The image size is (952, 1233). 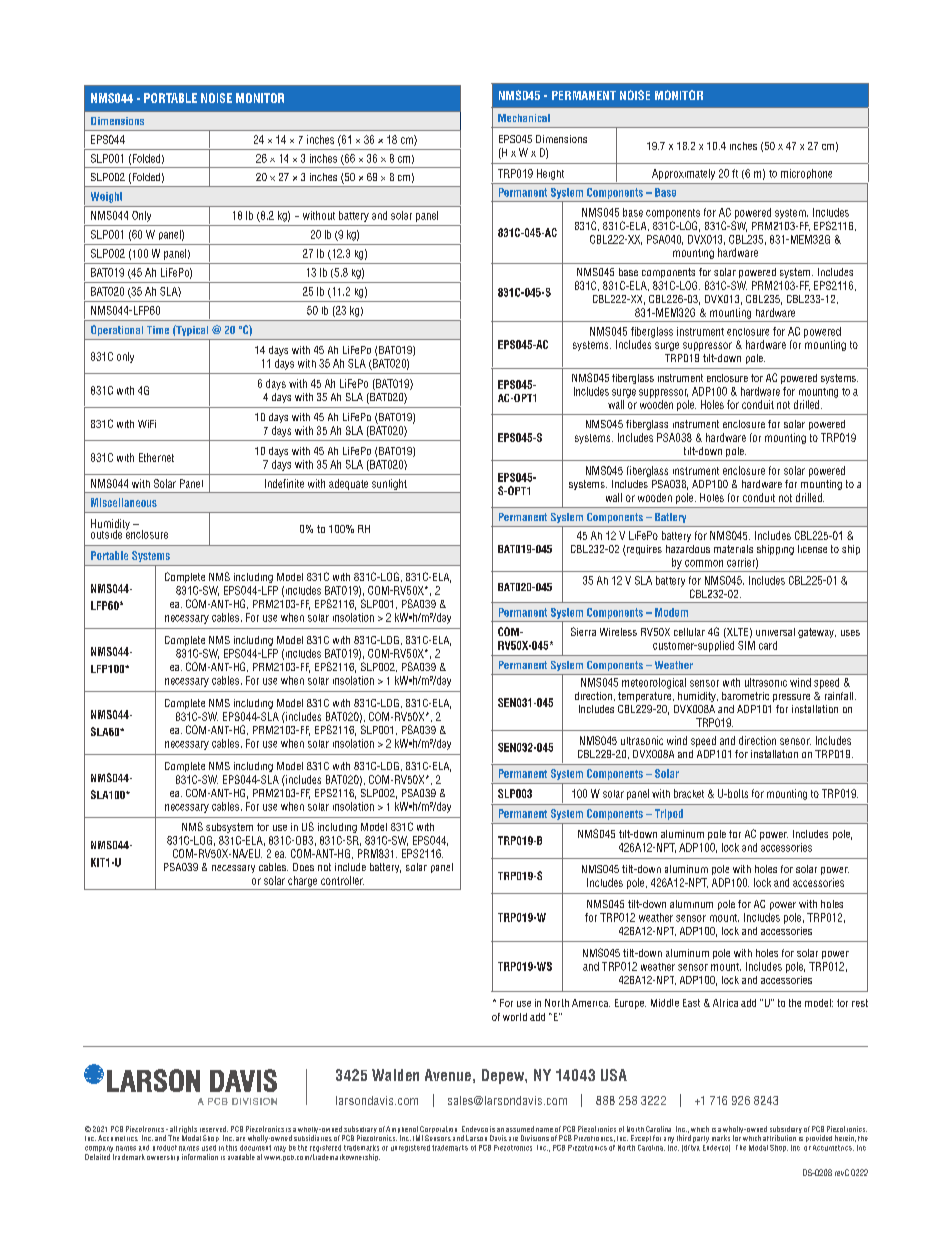 I want to click on Mechanical, so click(x=524, y=118).
